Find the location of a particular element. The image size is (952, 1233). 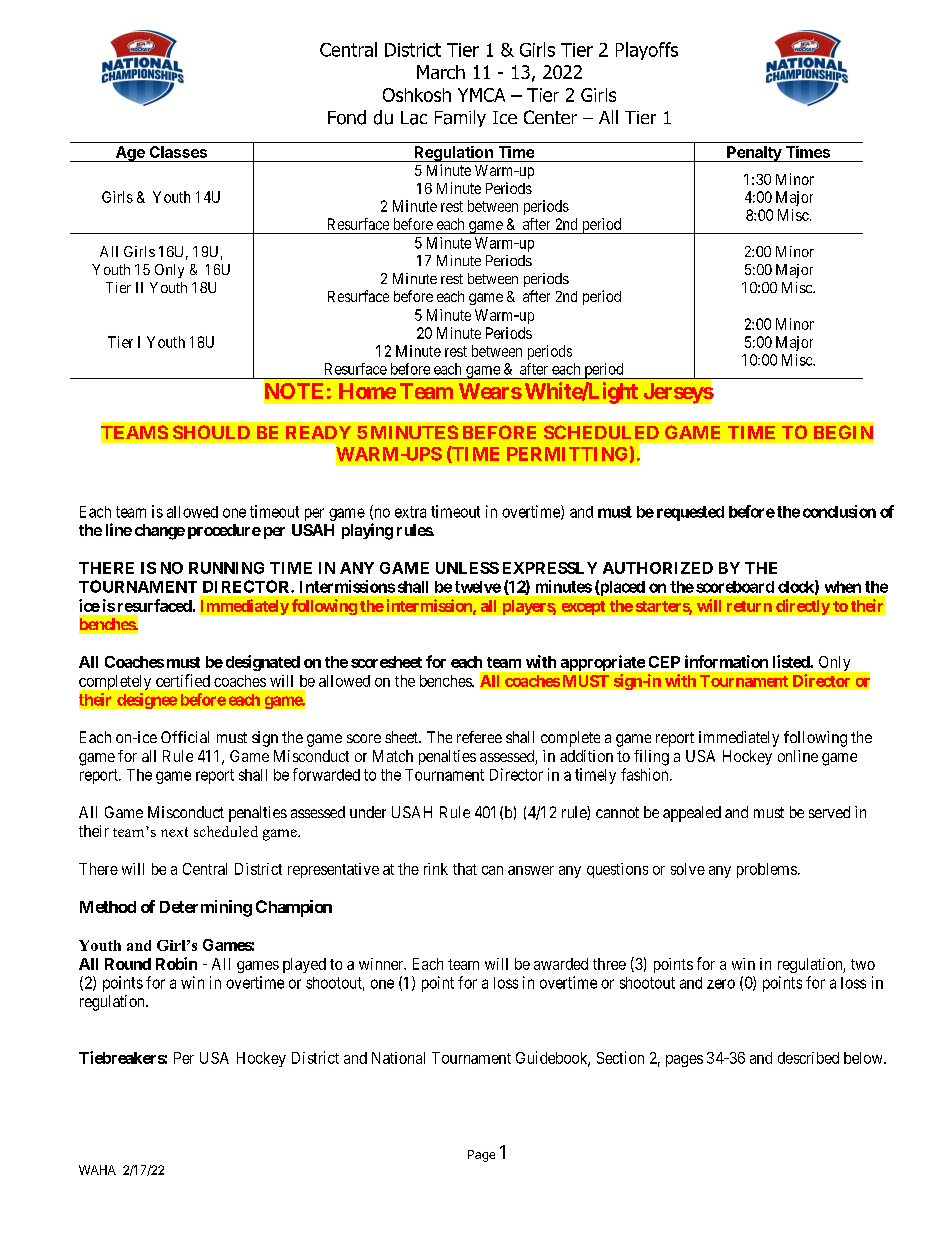

SHOULD is located at coordinates (211, 432).
